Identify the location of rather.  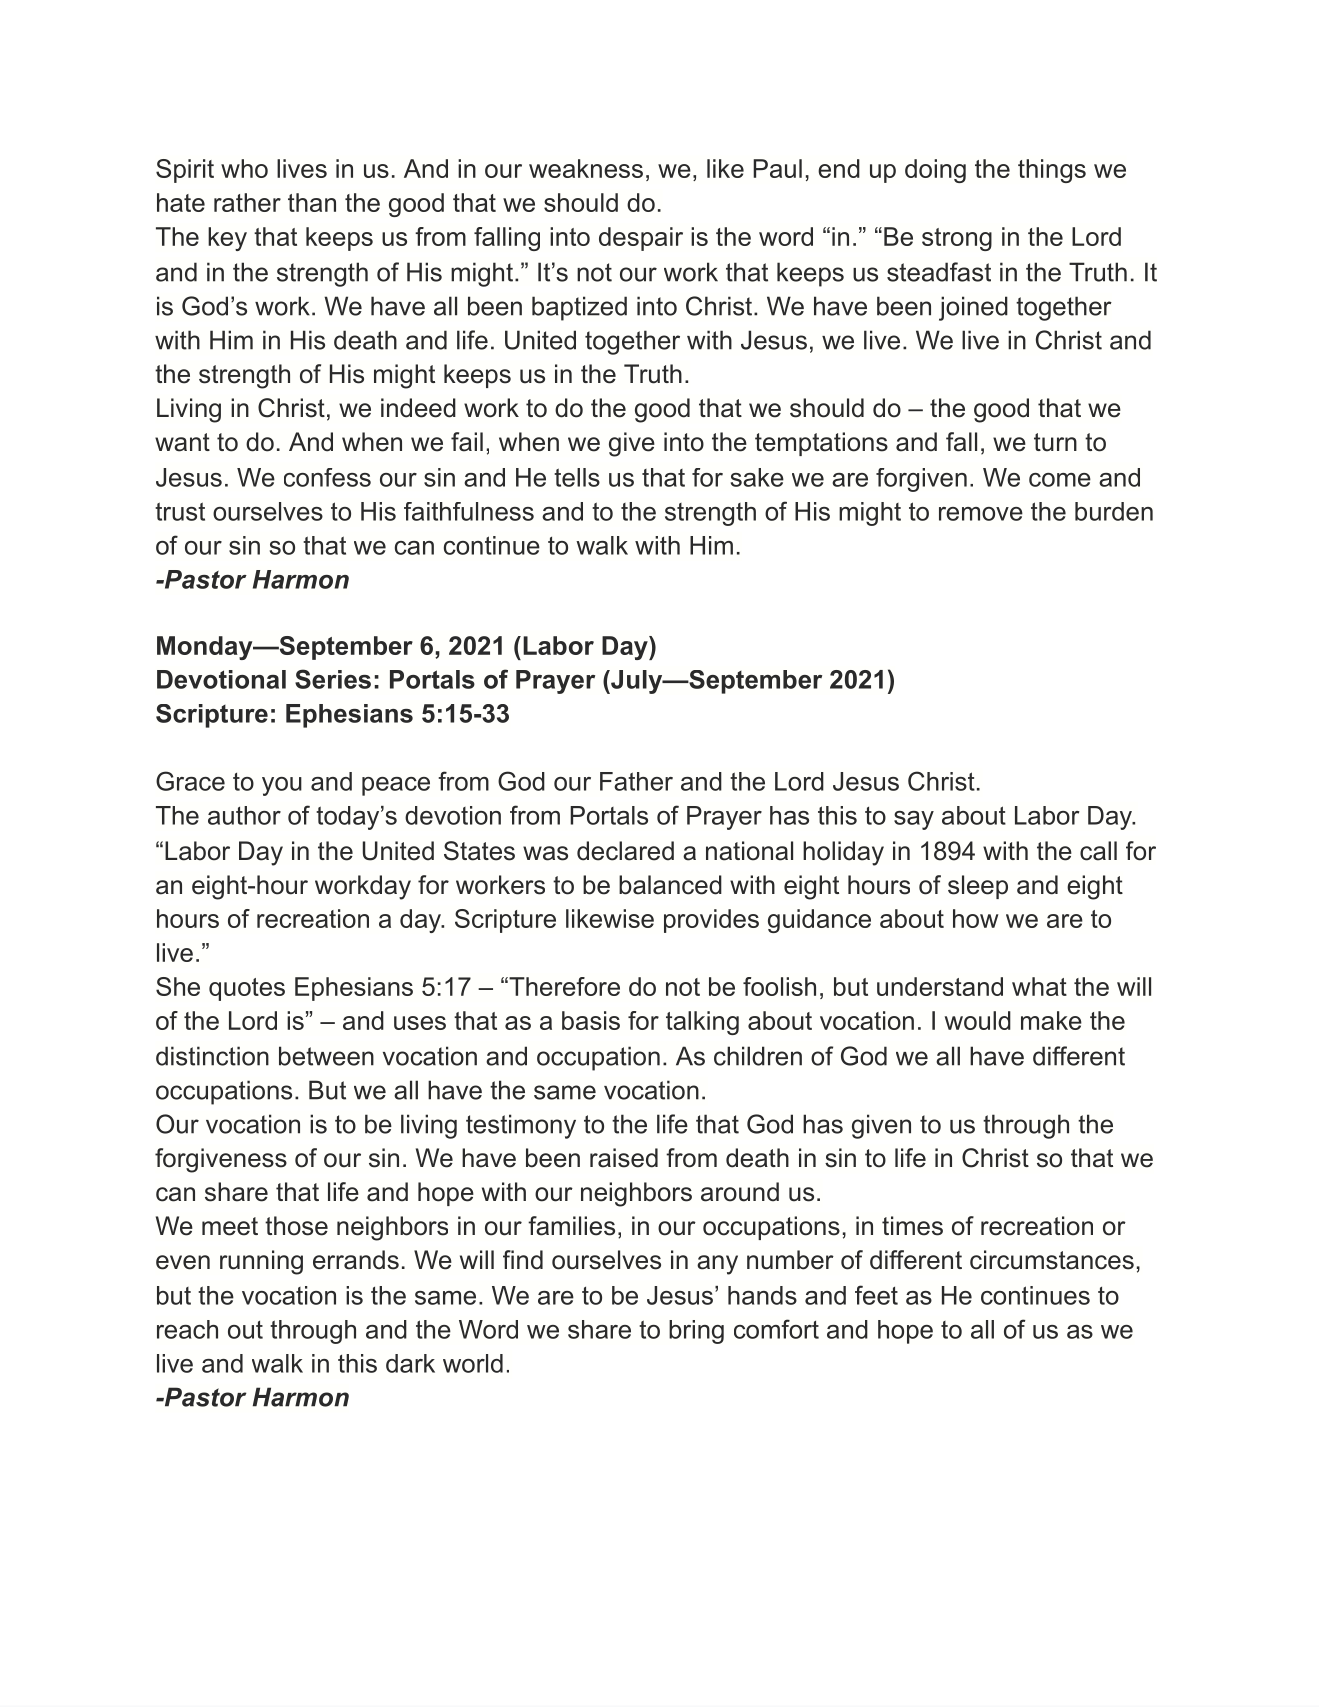
(247, 202).
